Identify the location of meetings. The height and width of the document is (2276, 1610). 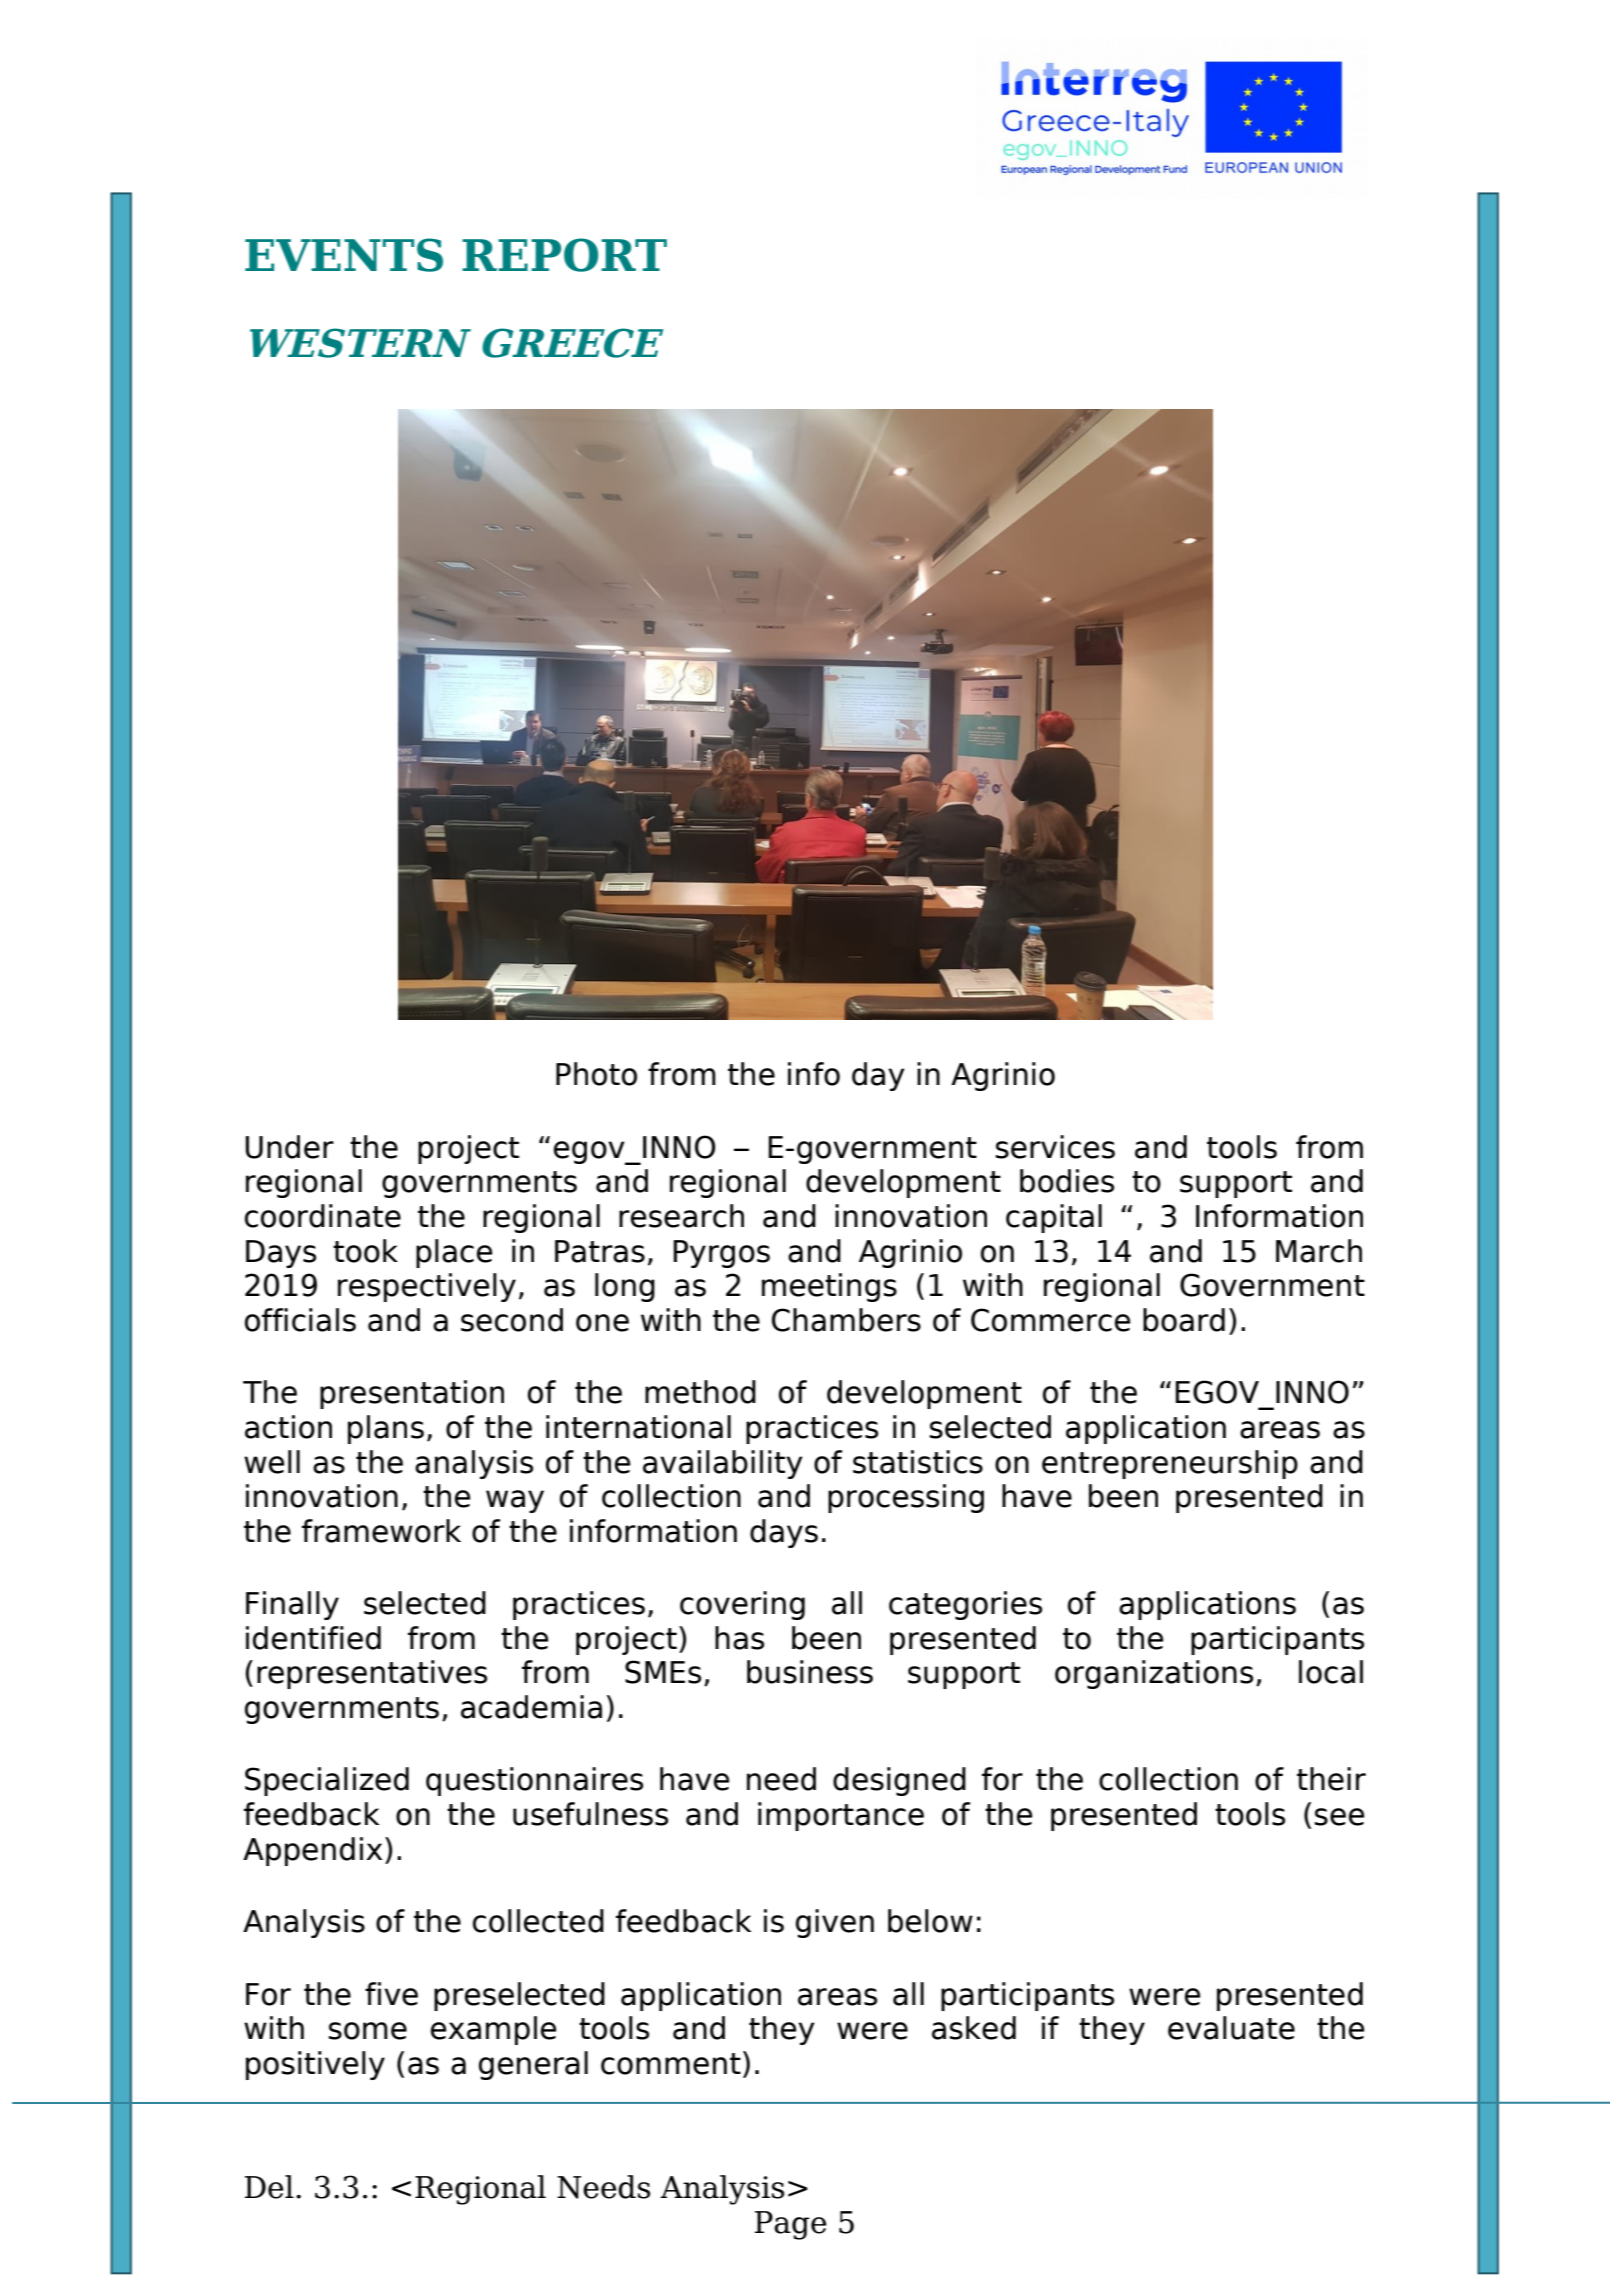
(829, 1287).
